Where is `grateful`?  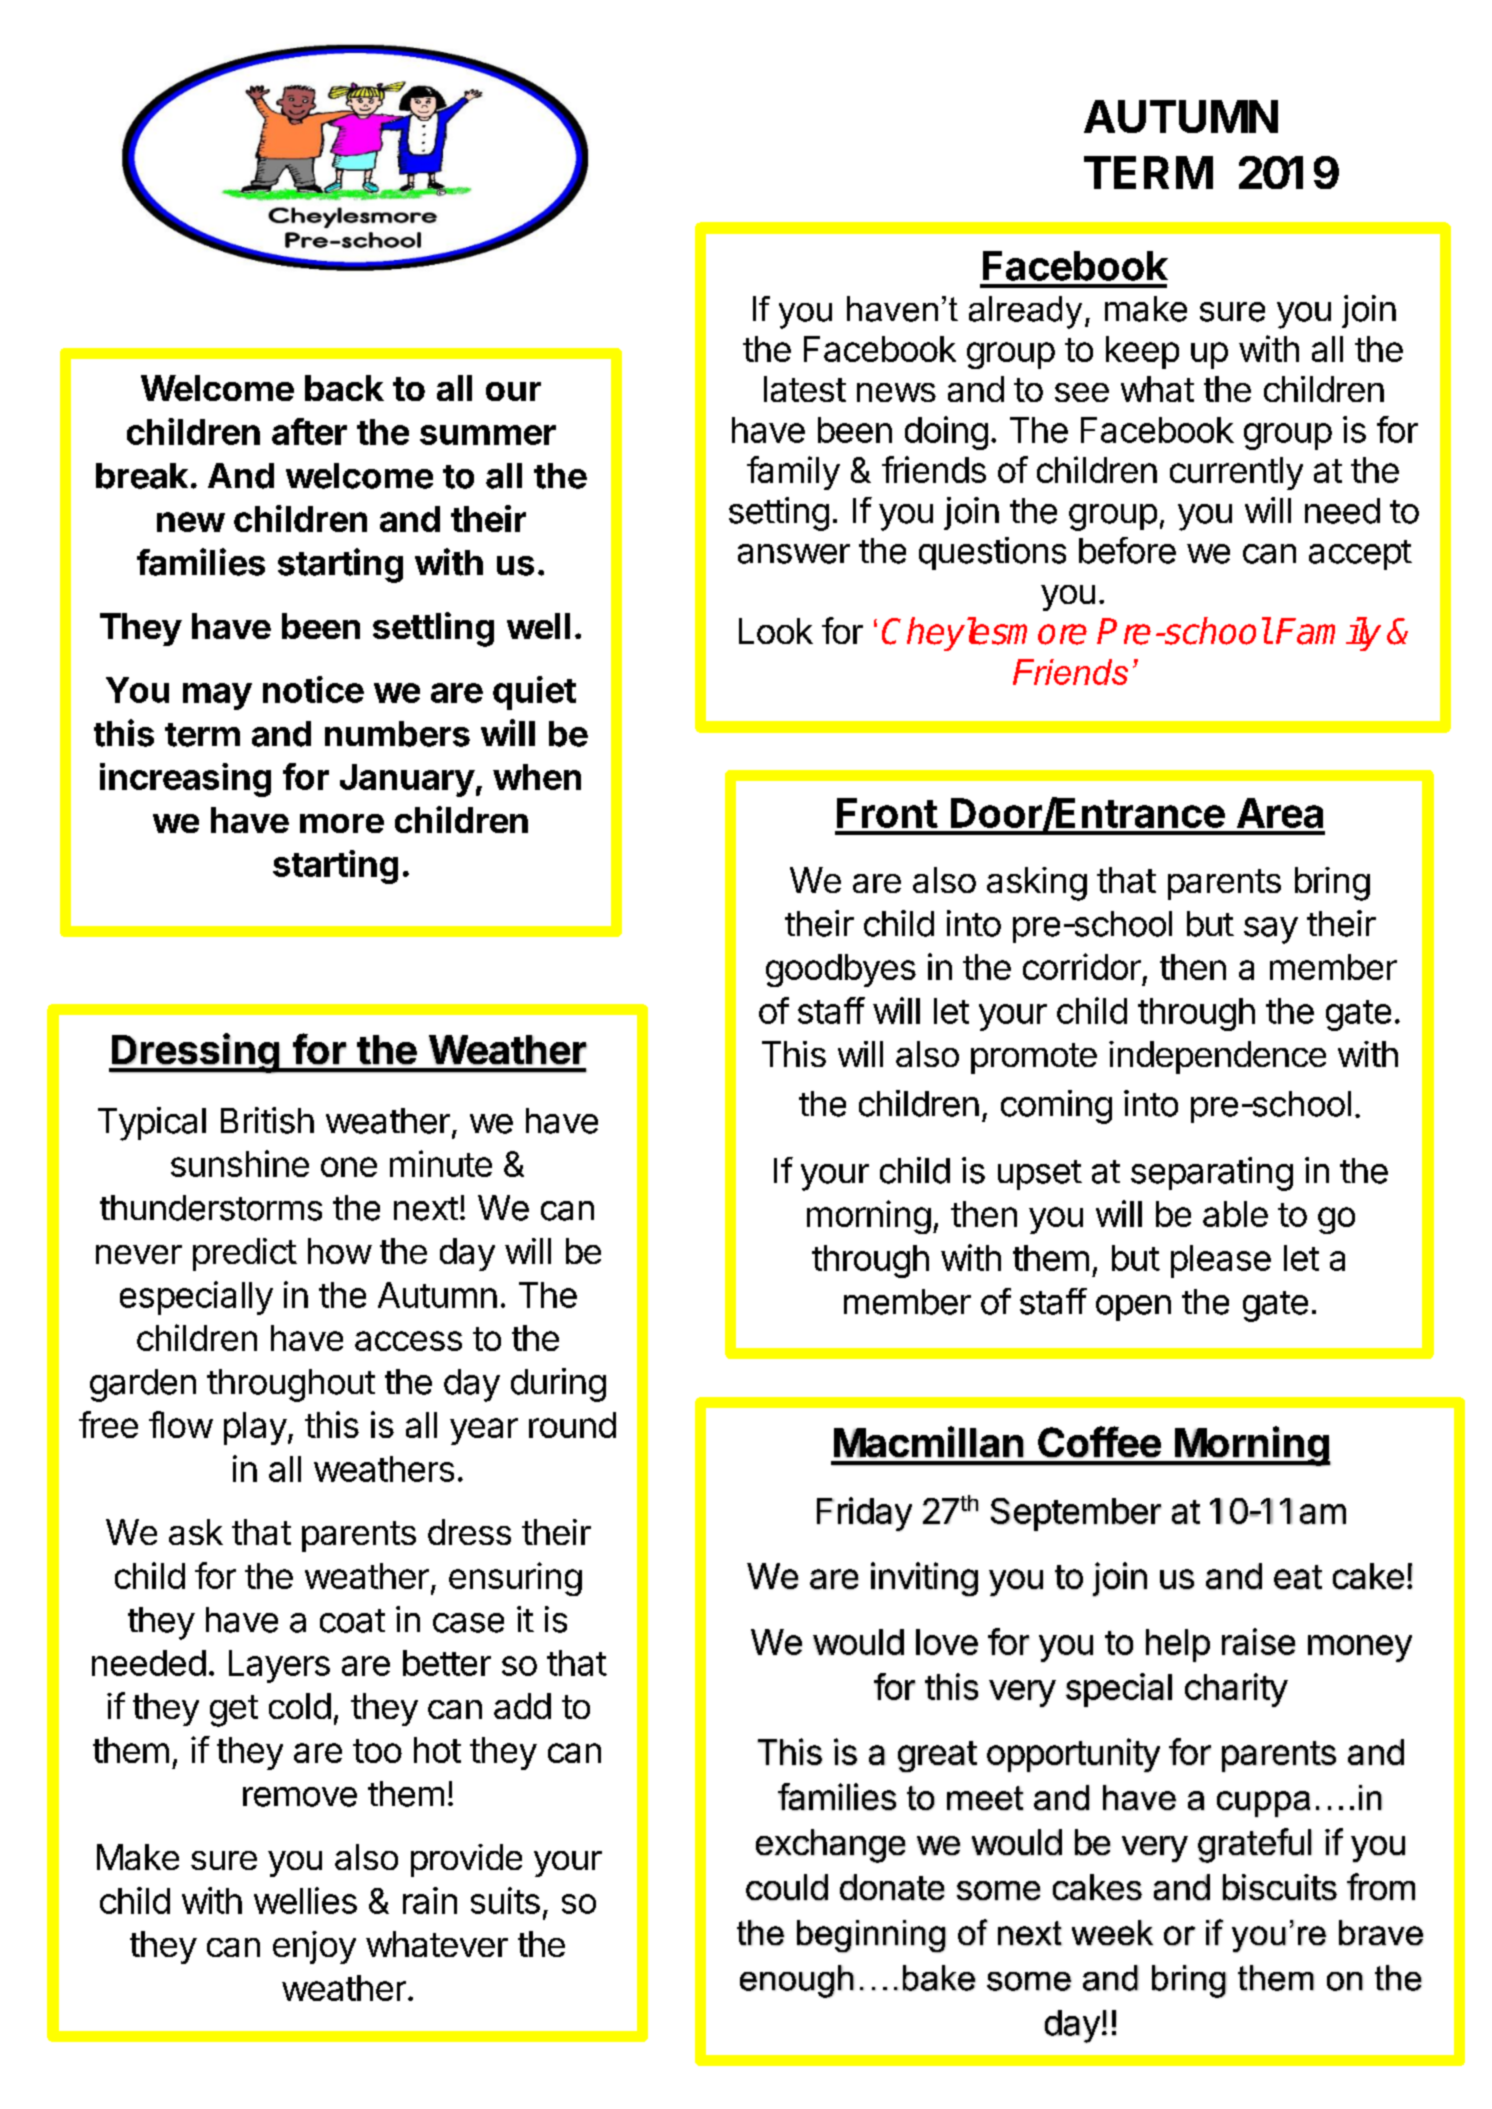
grateful is located at coordinates (1255, 1845).
